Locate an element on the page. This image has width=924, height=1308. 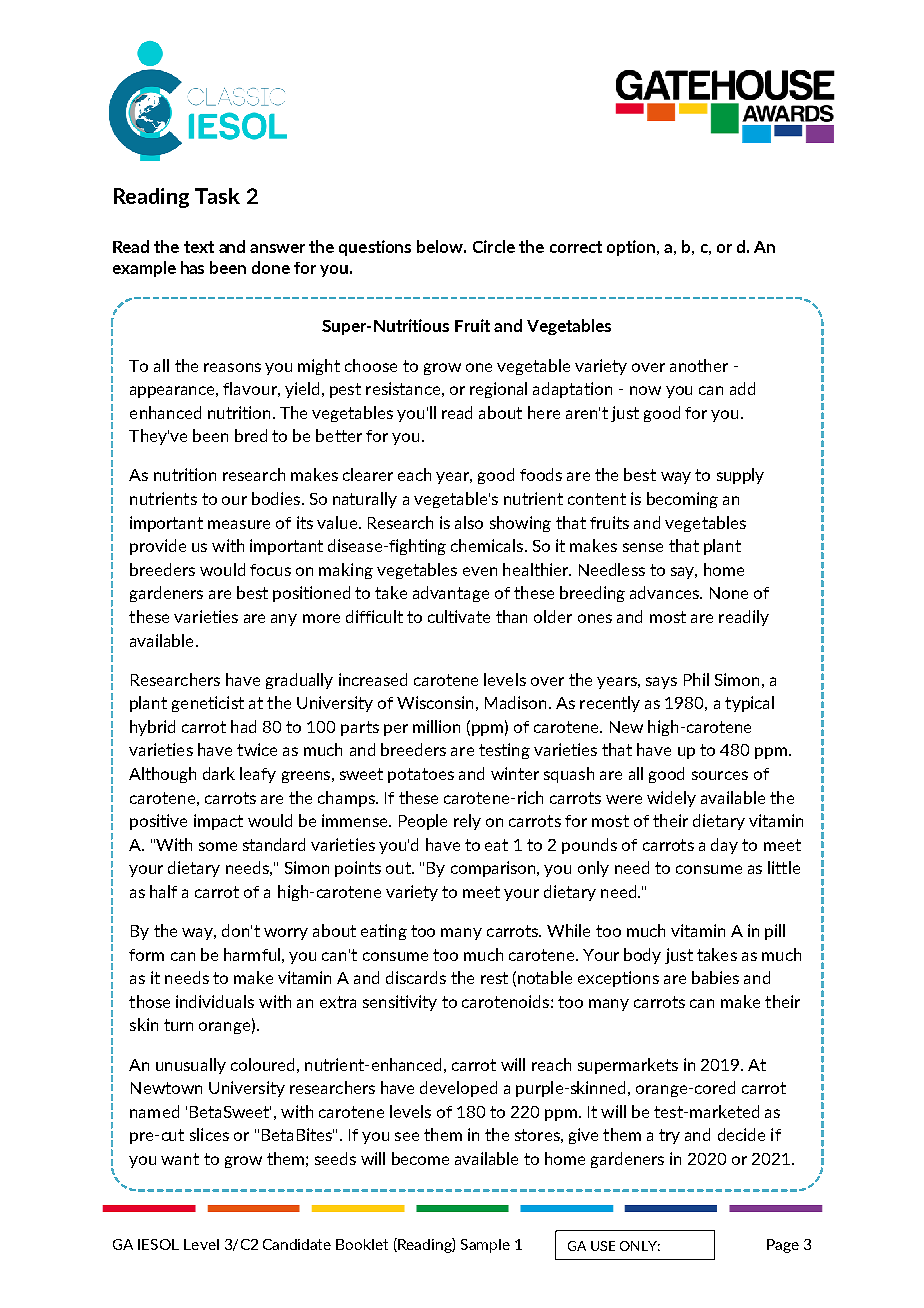
text is located at coordinates (199, 247).
